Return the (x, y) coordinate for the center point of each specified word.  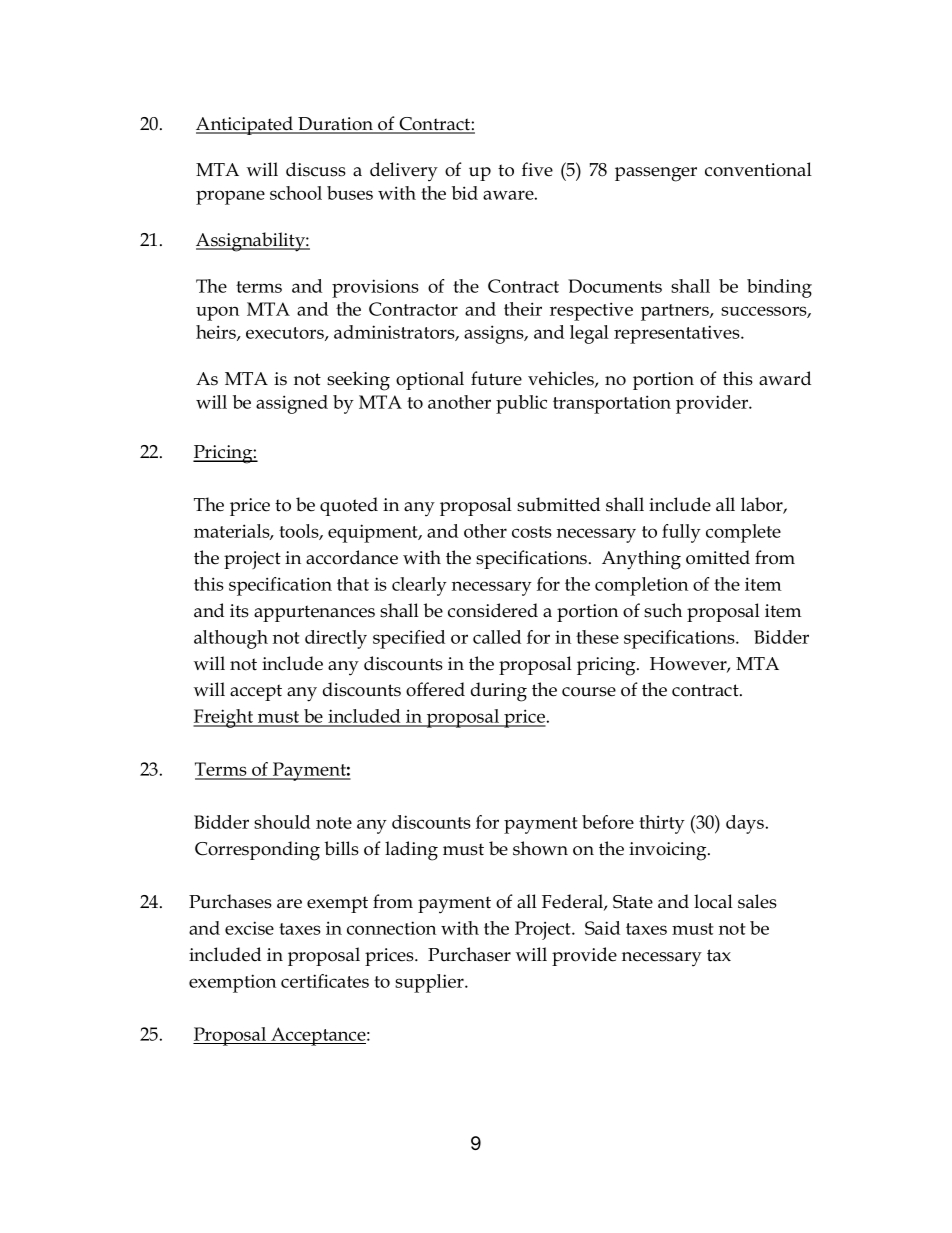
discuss (316, 169)
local (713, 901)
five (537, 169)
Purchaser (469, 954)
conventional (758, 169)
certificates (325, 981)
